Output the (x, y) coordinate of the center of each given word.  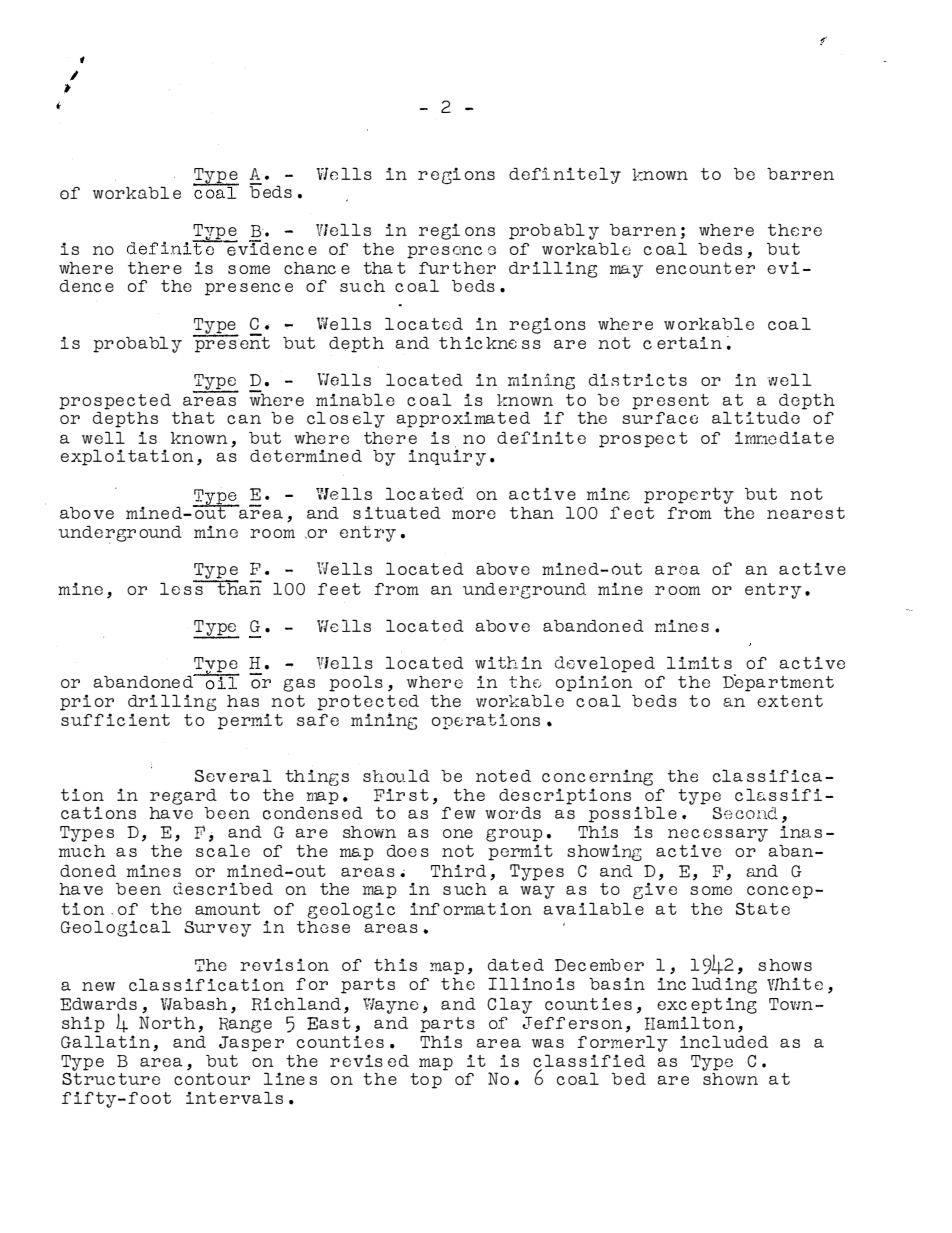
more (474, 514)
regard (183, 797)
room (272, 533)
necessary (718, 837)
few (458, 813)
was (548, 1043)
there (155, 268)
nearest (806, 513)
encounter (705, 268)
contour (212, 1078)
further (457, 268)
